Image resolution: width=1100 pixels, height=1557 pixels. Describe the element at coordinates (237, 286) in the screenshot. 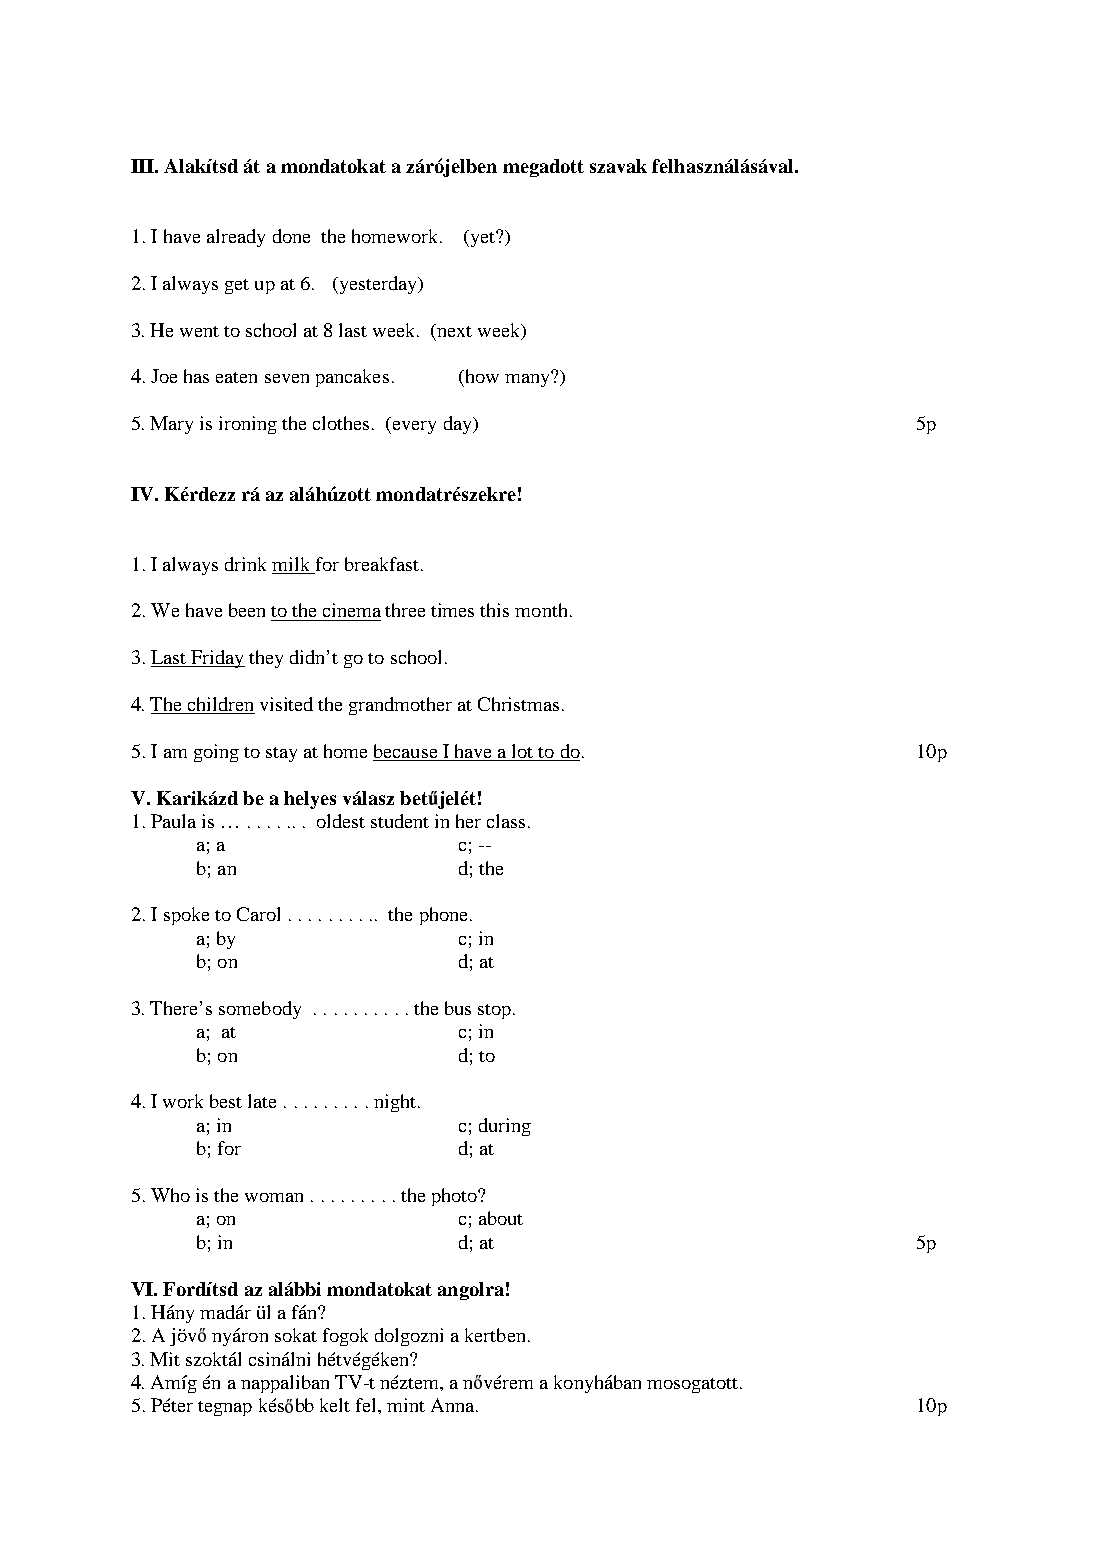

I see `get` at that location.
